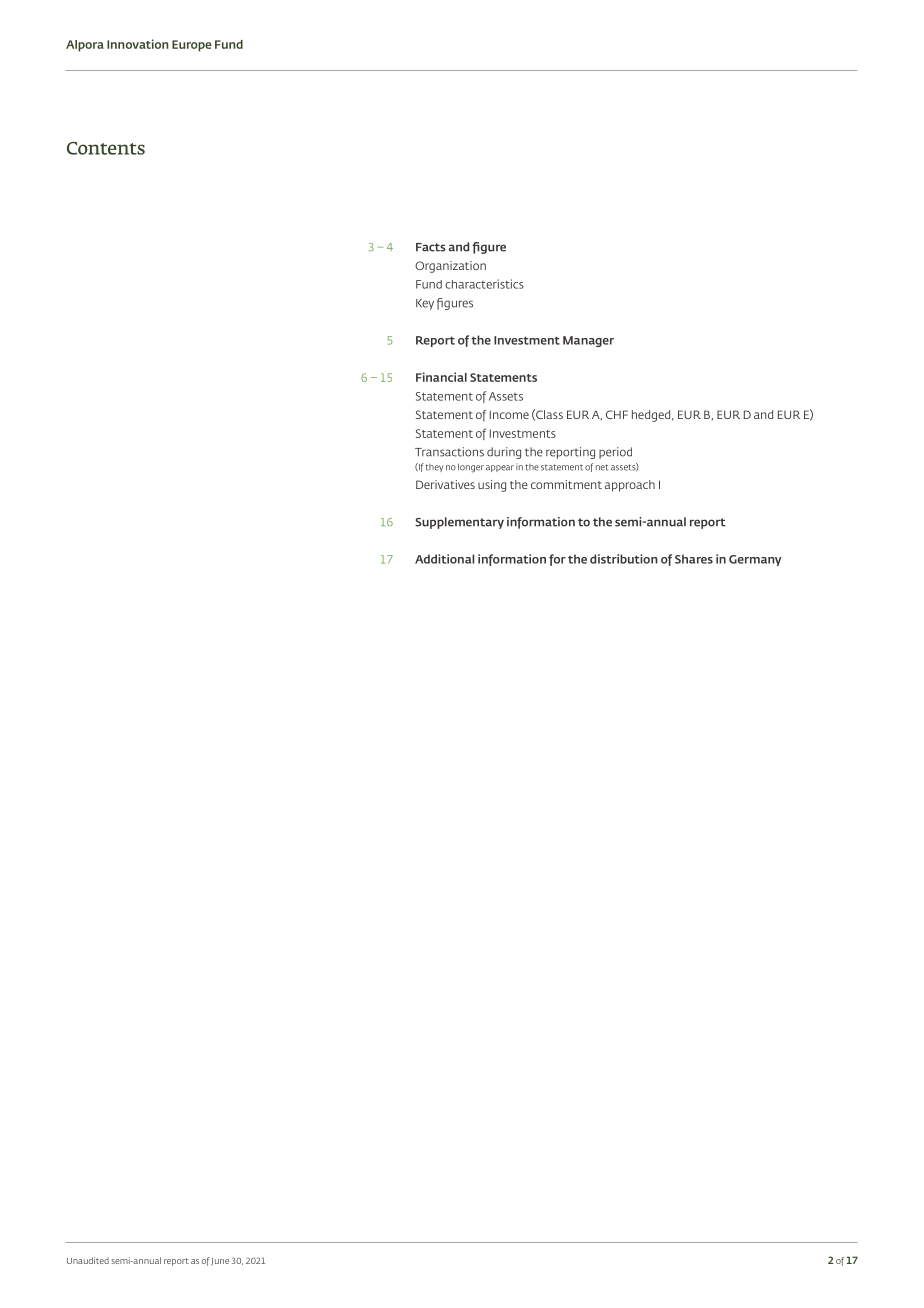  Describe the element at coordinates (624, 559) in the image. I see `distribution` at that location.
